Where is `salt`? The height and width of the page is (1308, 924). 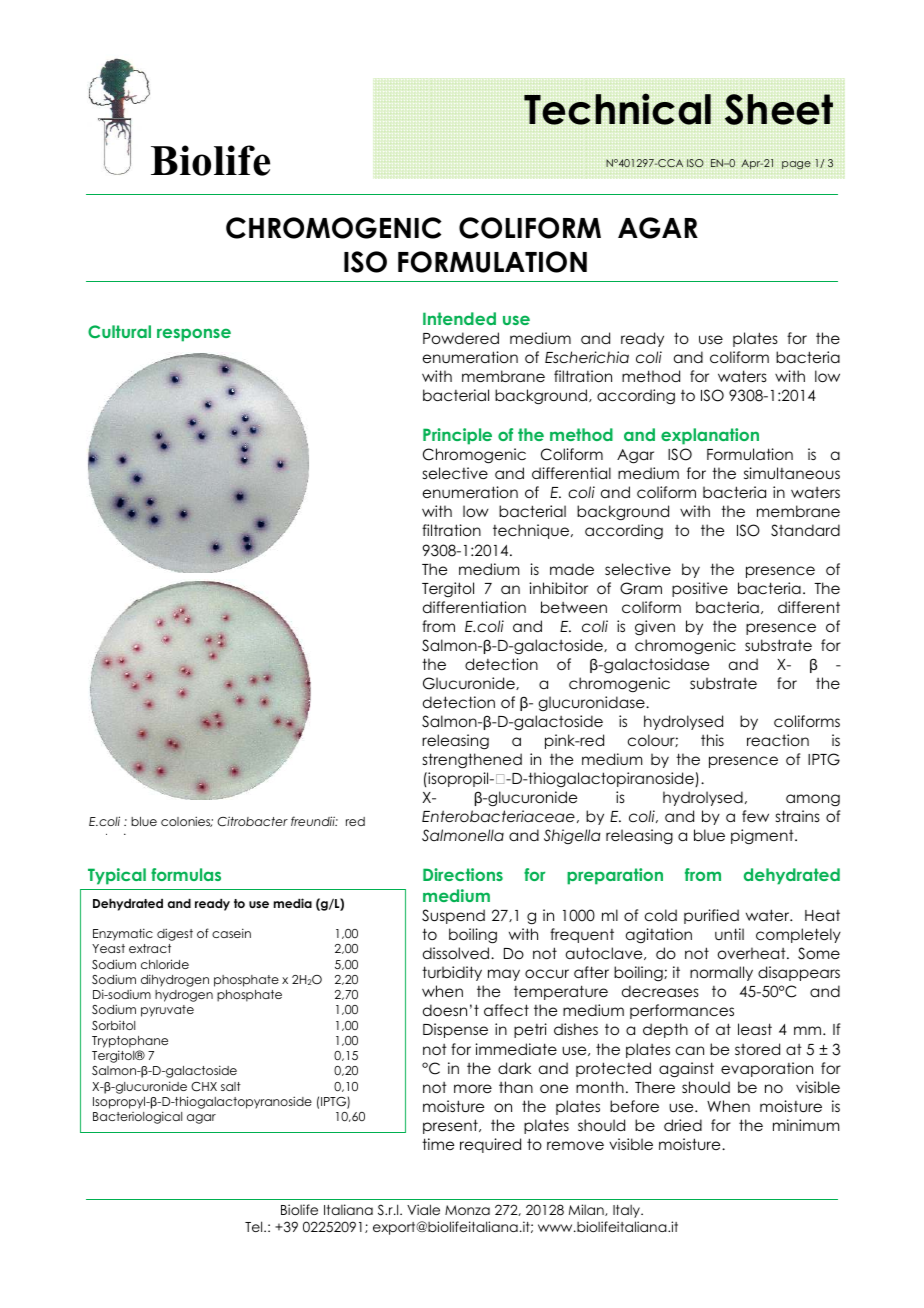 salt is located at coordinates (231, 1086).
